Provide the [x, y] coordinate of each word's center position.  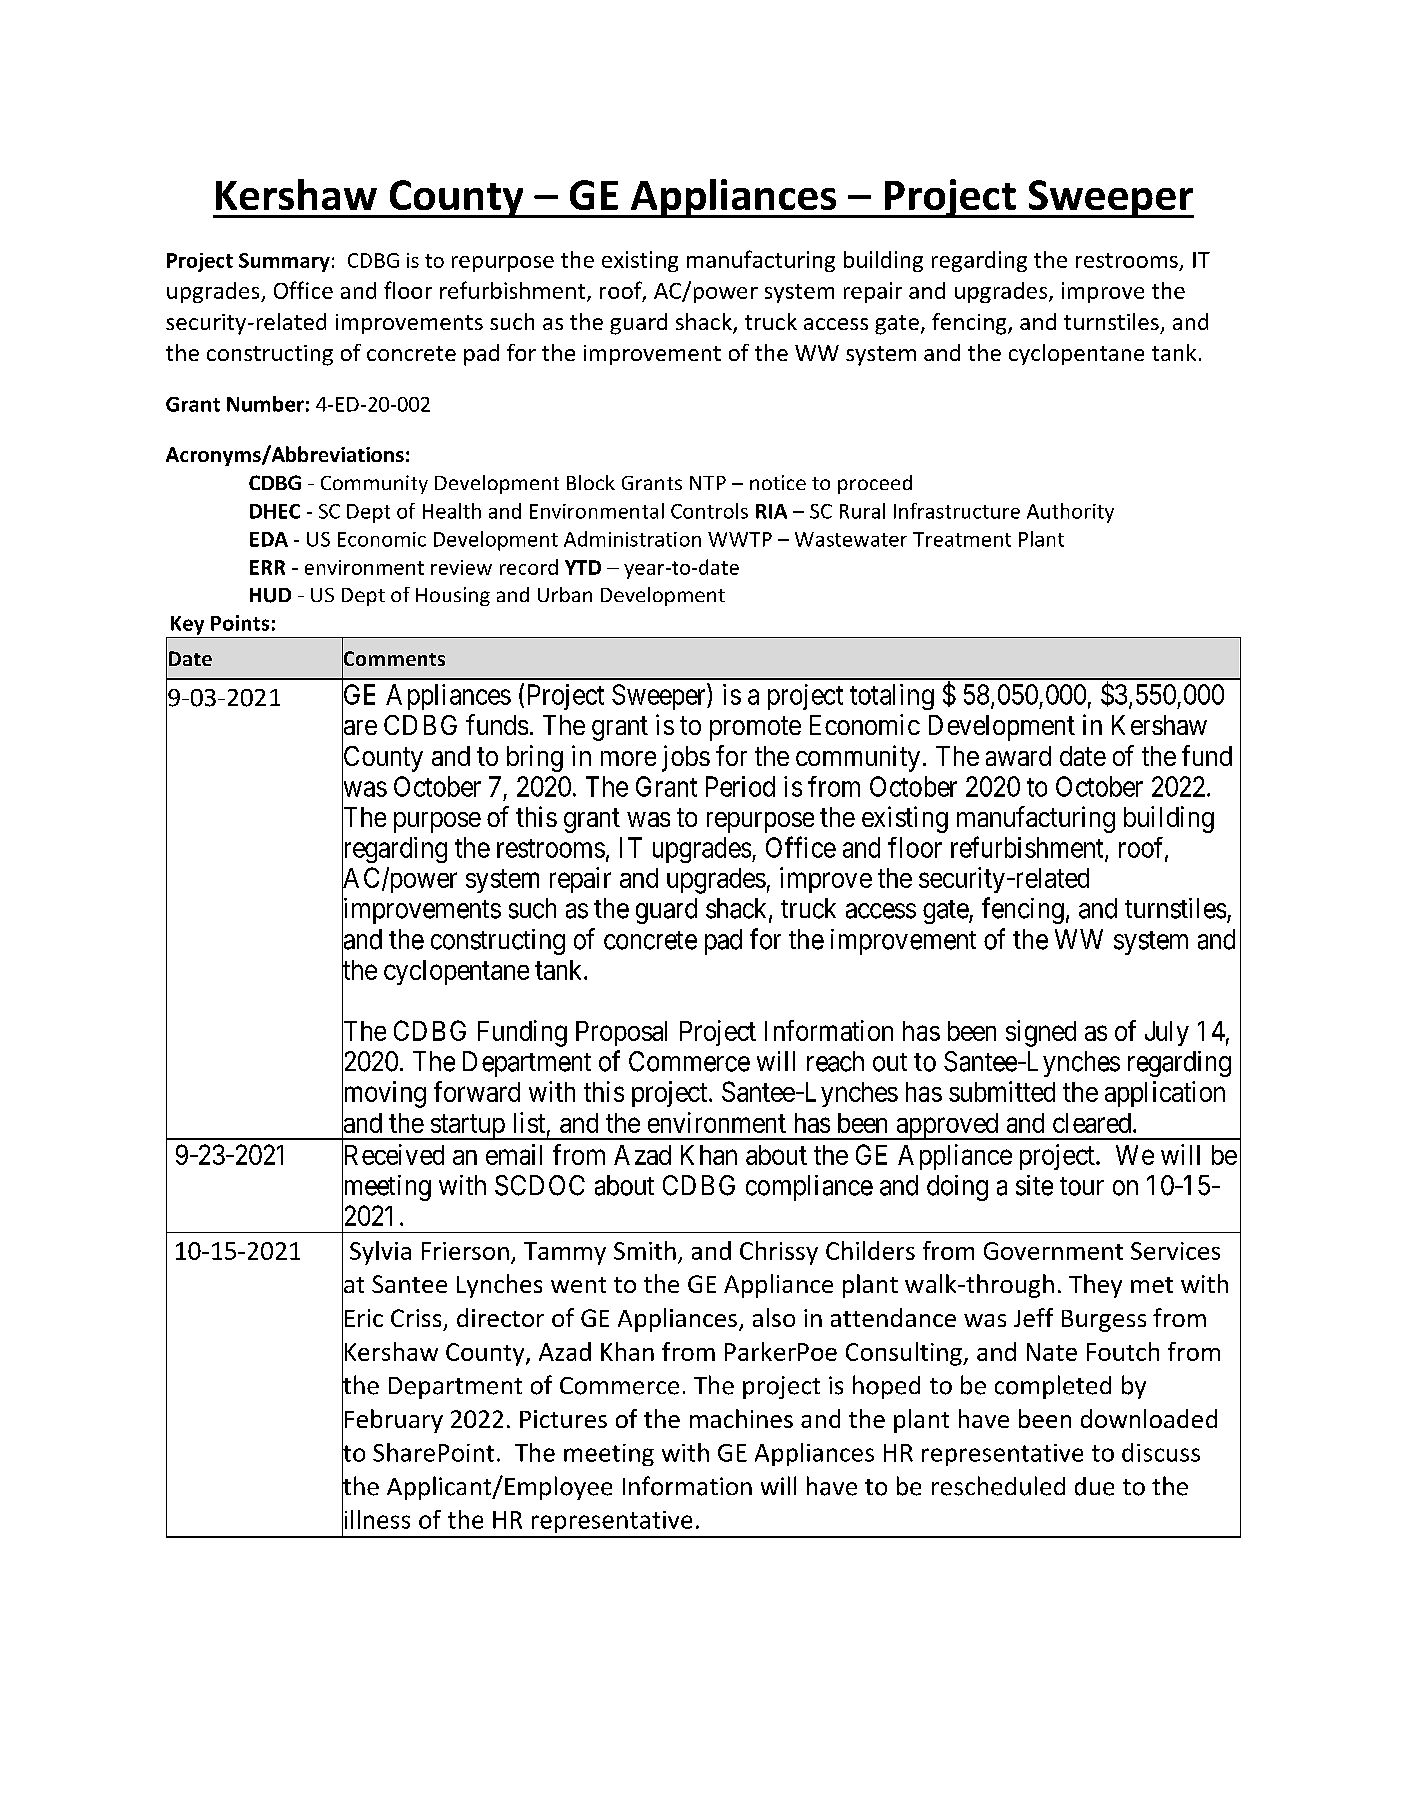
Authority [1070, 513]
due [1094, 1486]
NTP [708, 483]
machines [741, 1418]
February [394, 1421]
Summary [284, 262]
